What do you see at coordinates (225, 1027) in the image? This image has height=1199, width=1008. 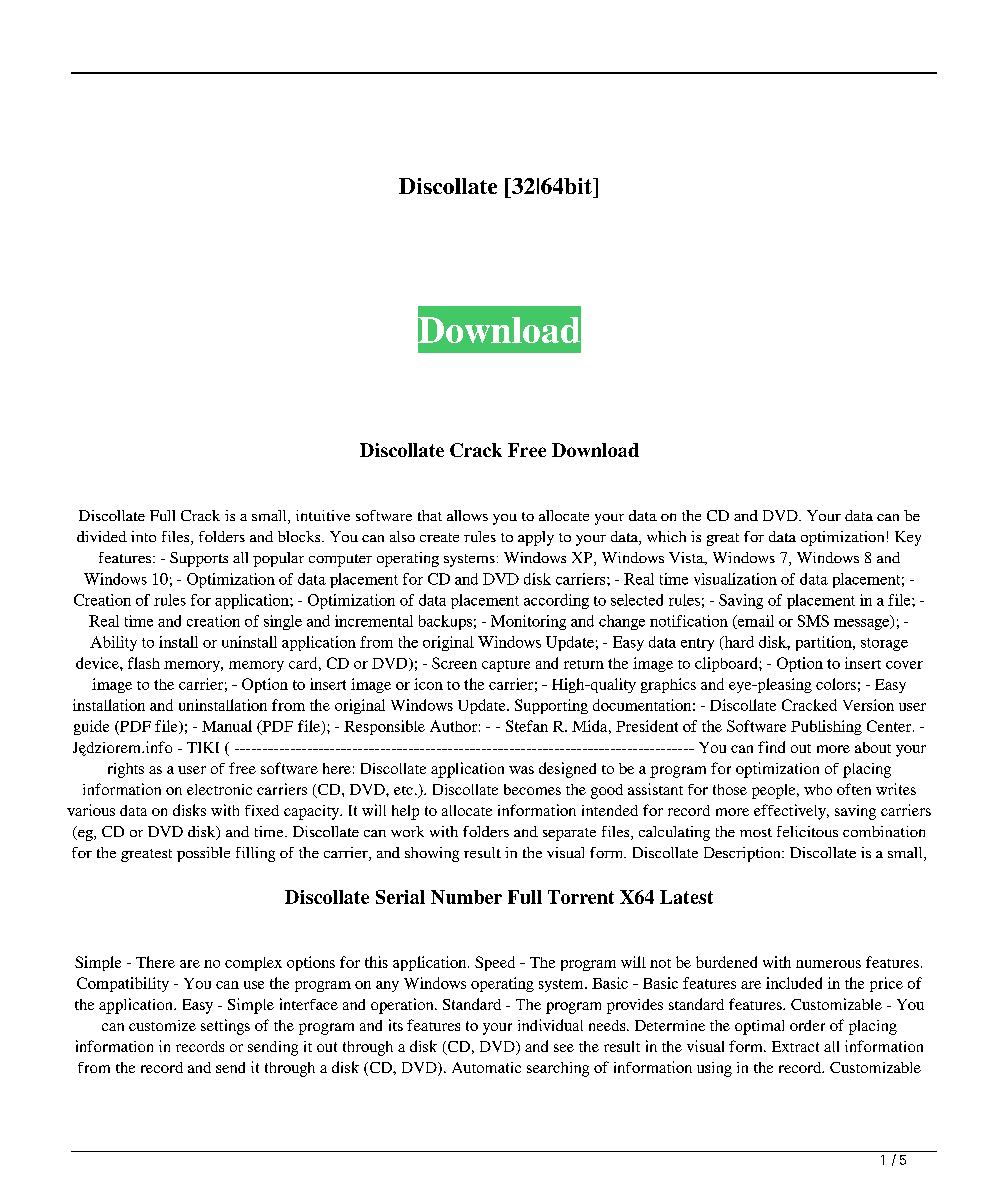 I see `settings` at bounding box center [225, 1027].
